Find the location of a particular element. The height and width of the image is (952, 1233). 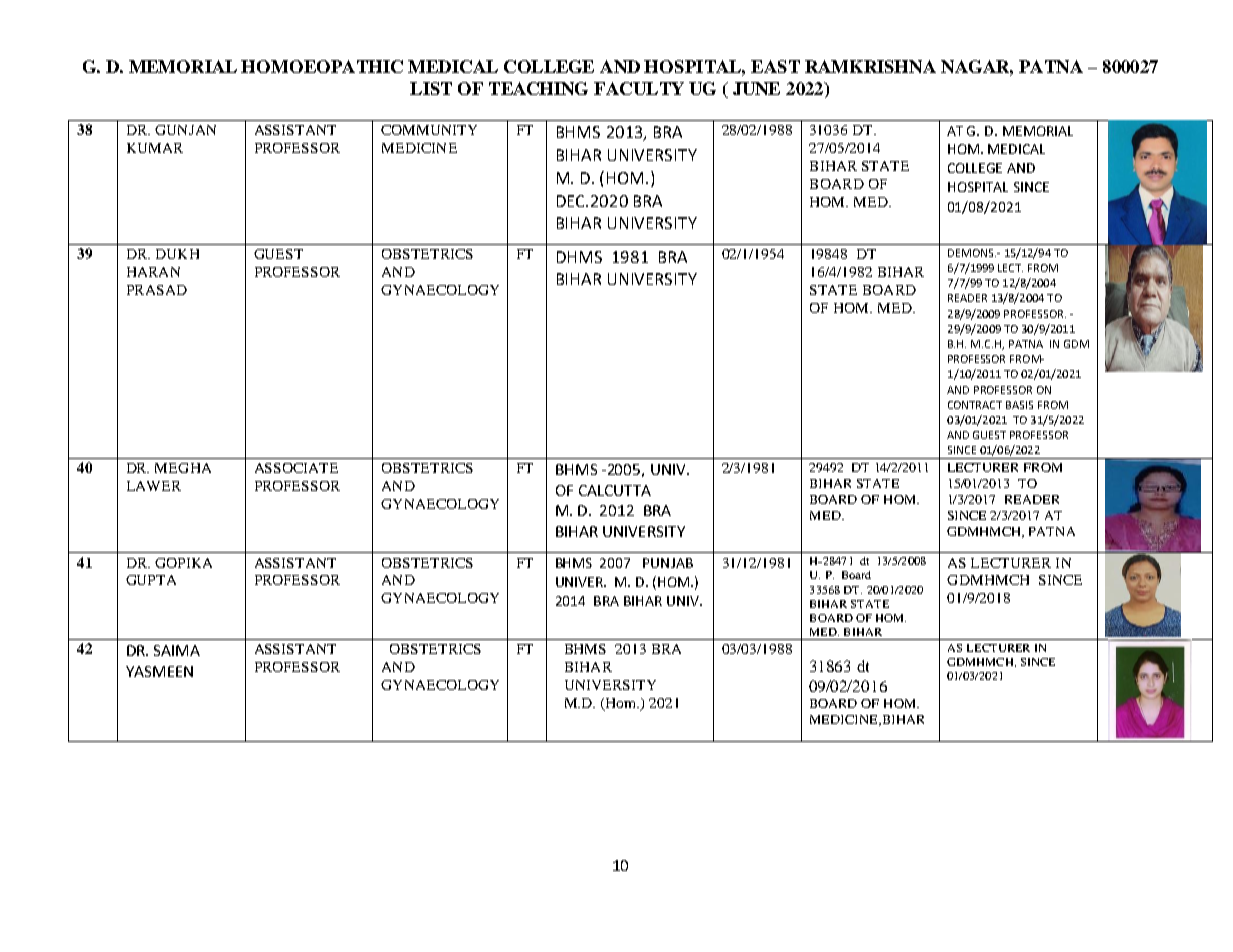

TEACHING is located at coordinates (538, 88).
